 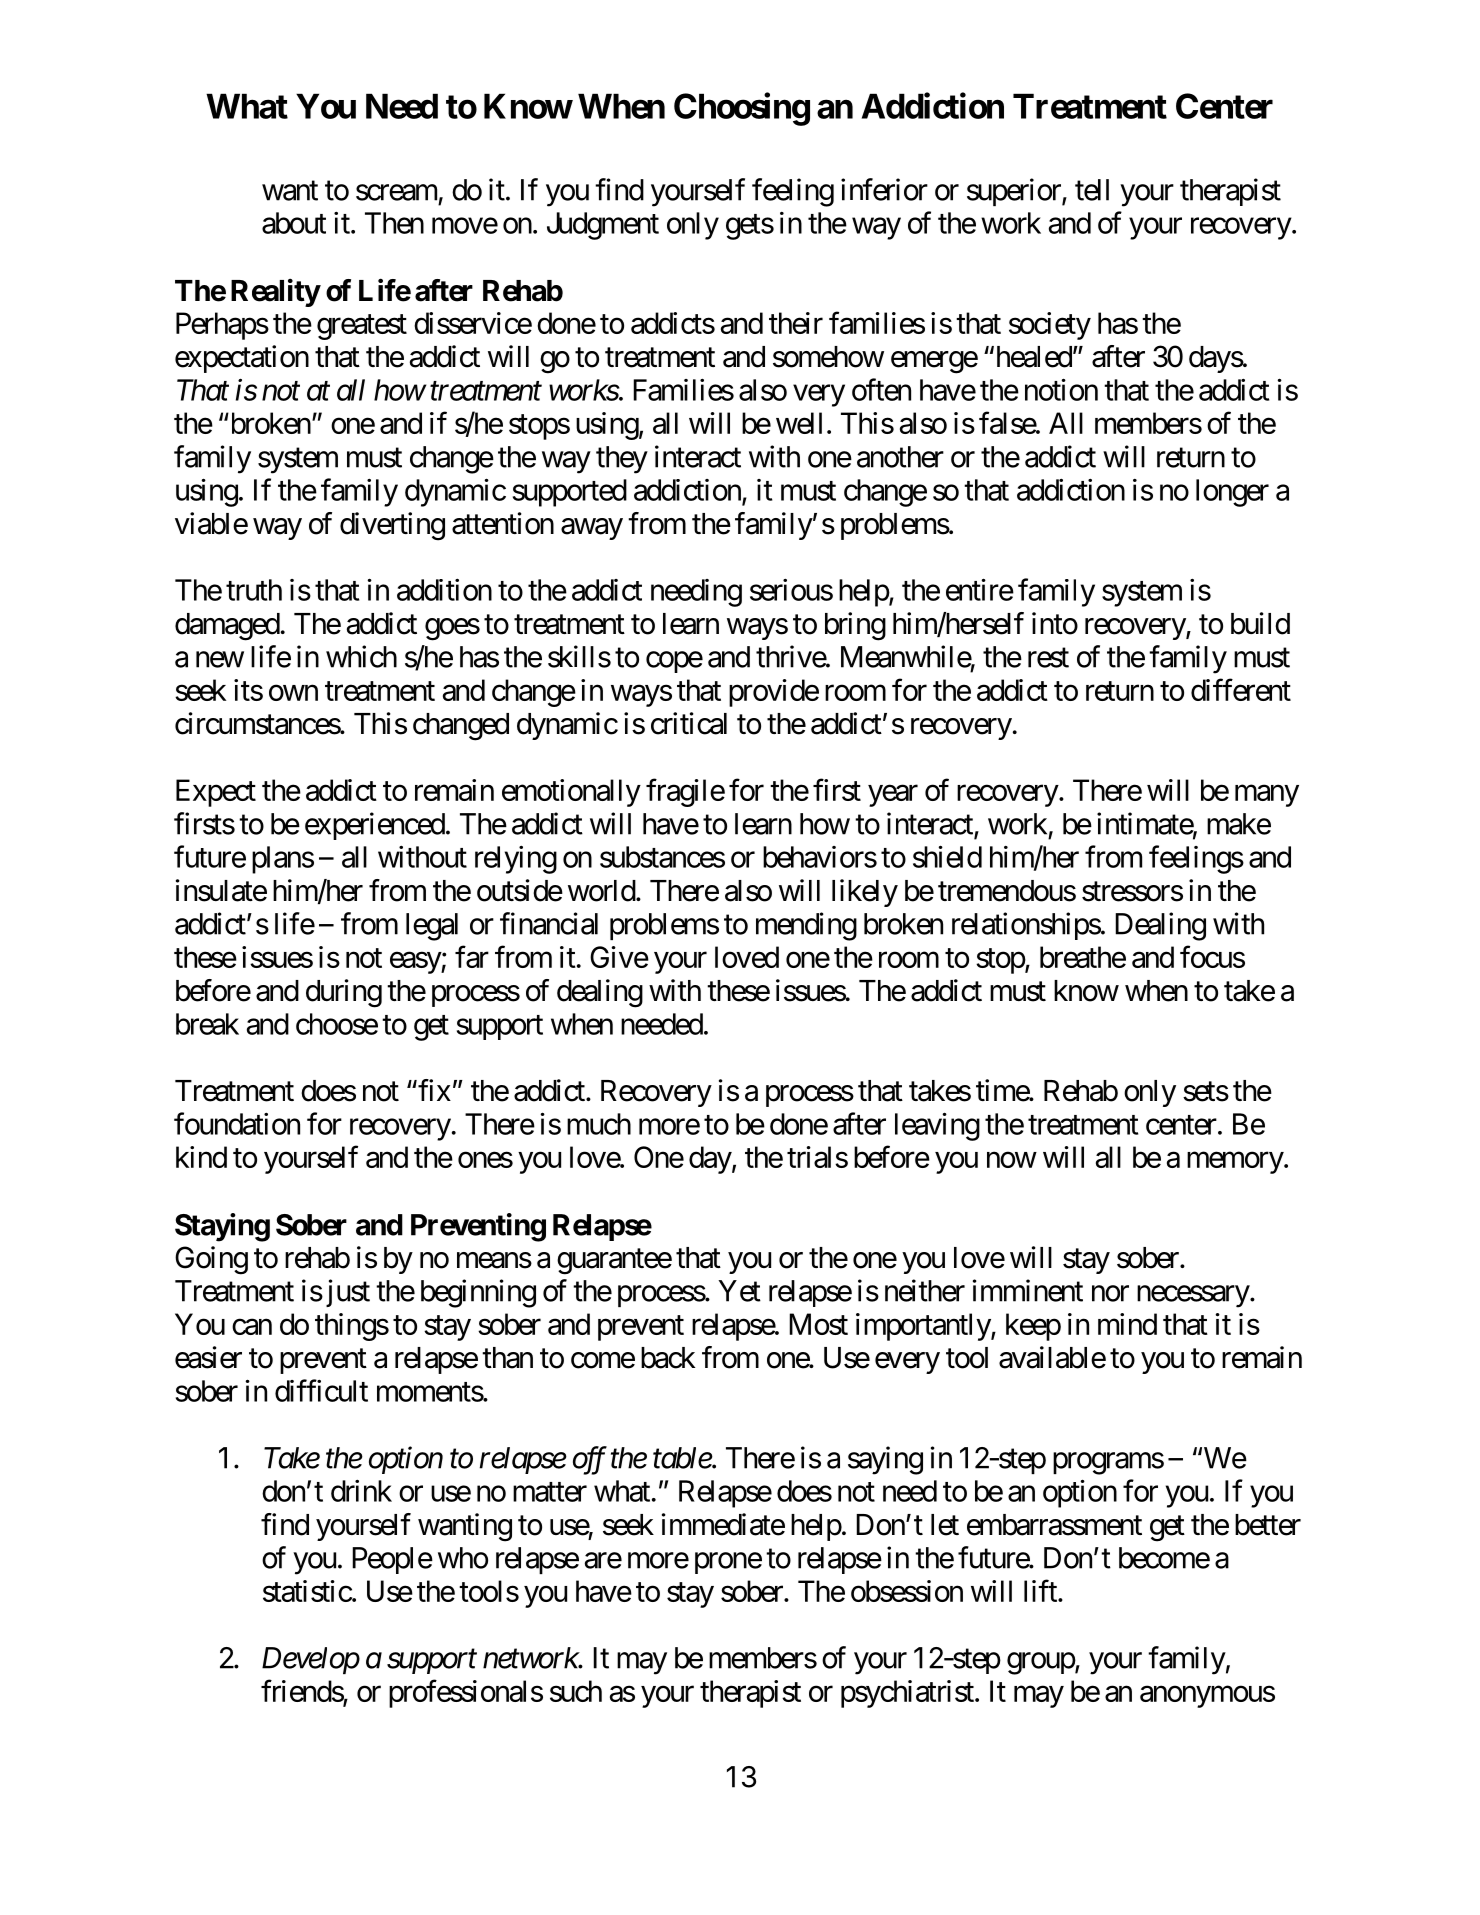 I want to click on such, so click(x=576, y=1691).
